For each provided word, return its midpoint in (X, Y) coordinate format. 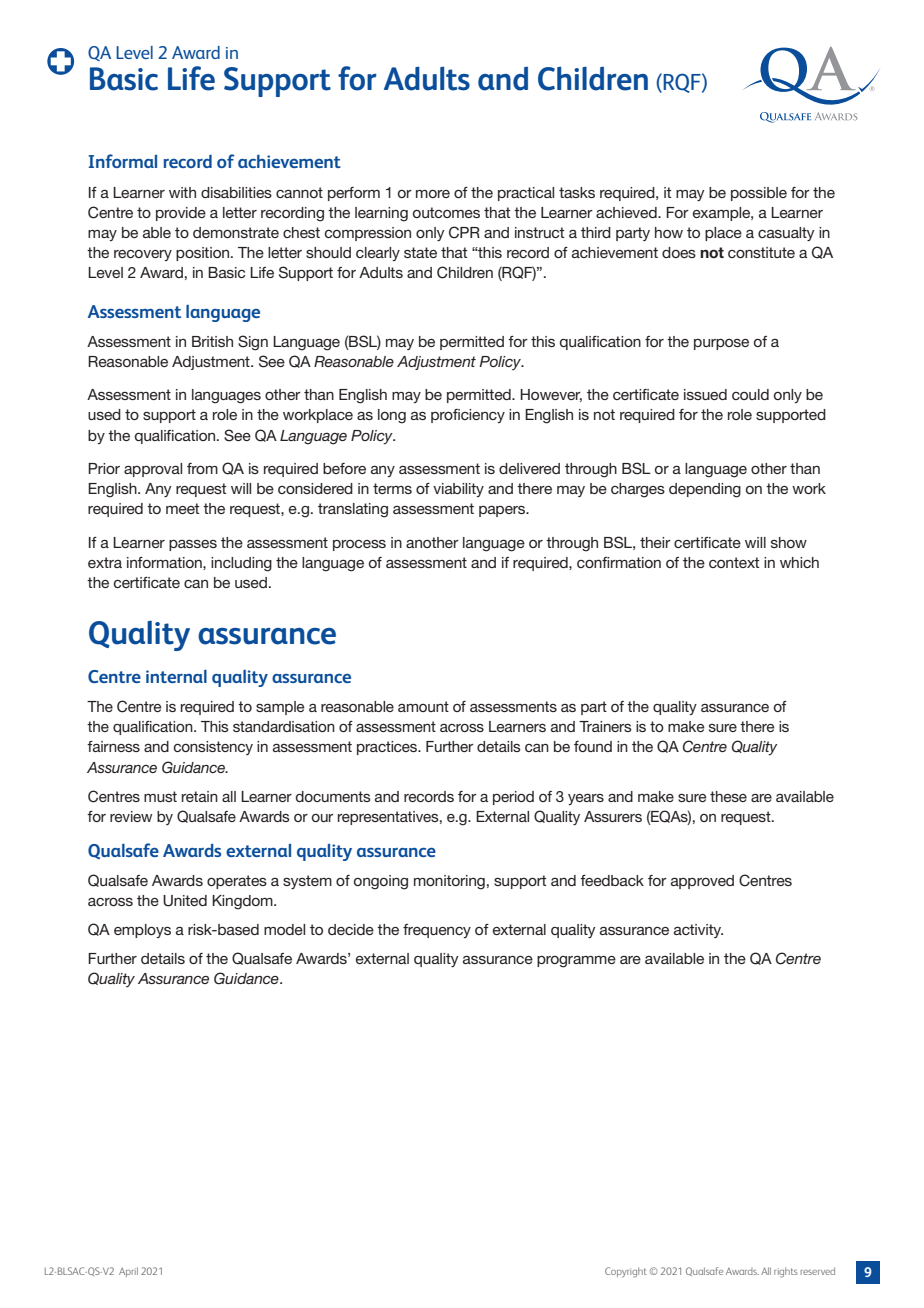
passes (193, 545)
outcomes (446, 212)
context (734, 562)
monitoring (449, 882)
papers (503, 511)
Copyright (626, 1272)
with (182, 192)
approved (702, 882)
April (128, 1272)
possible (759, 194)
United (185, 901)
